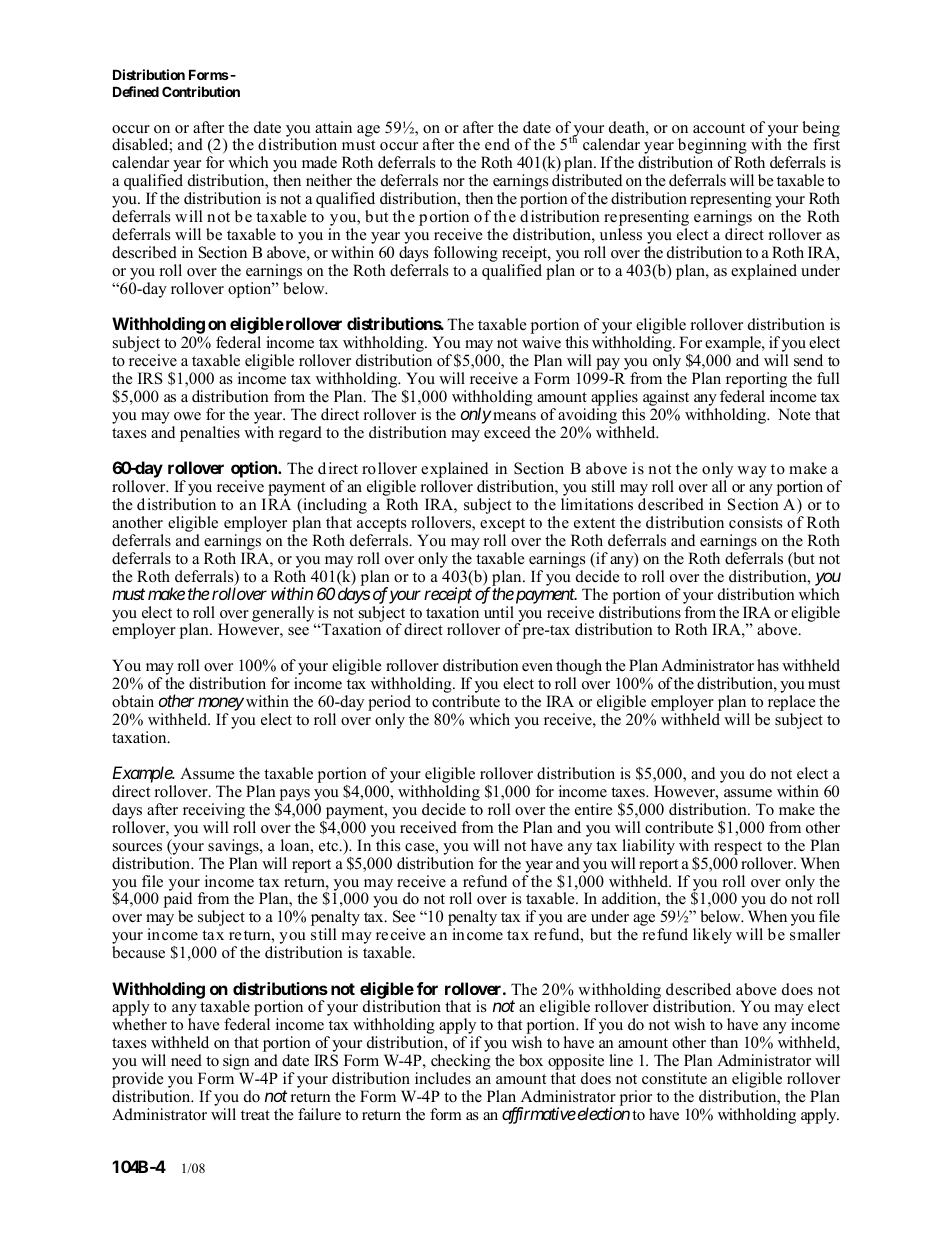 The image size is (952, 1233). Describe the element at coordinates (237, 1063) in the page. I see `sign` at that location.
